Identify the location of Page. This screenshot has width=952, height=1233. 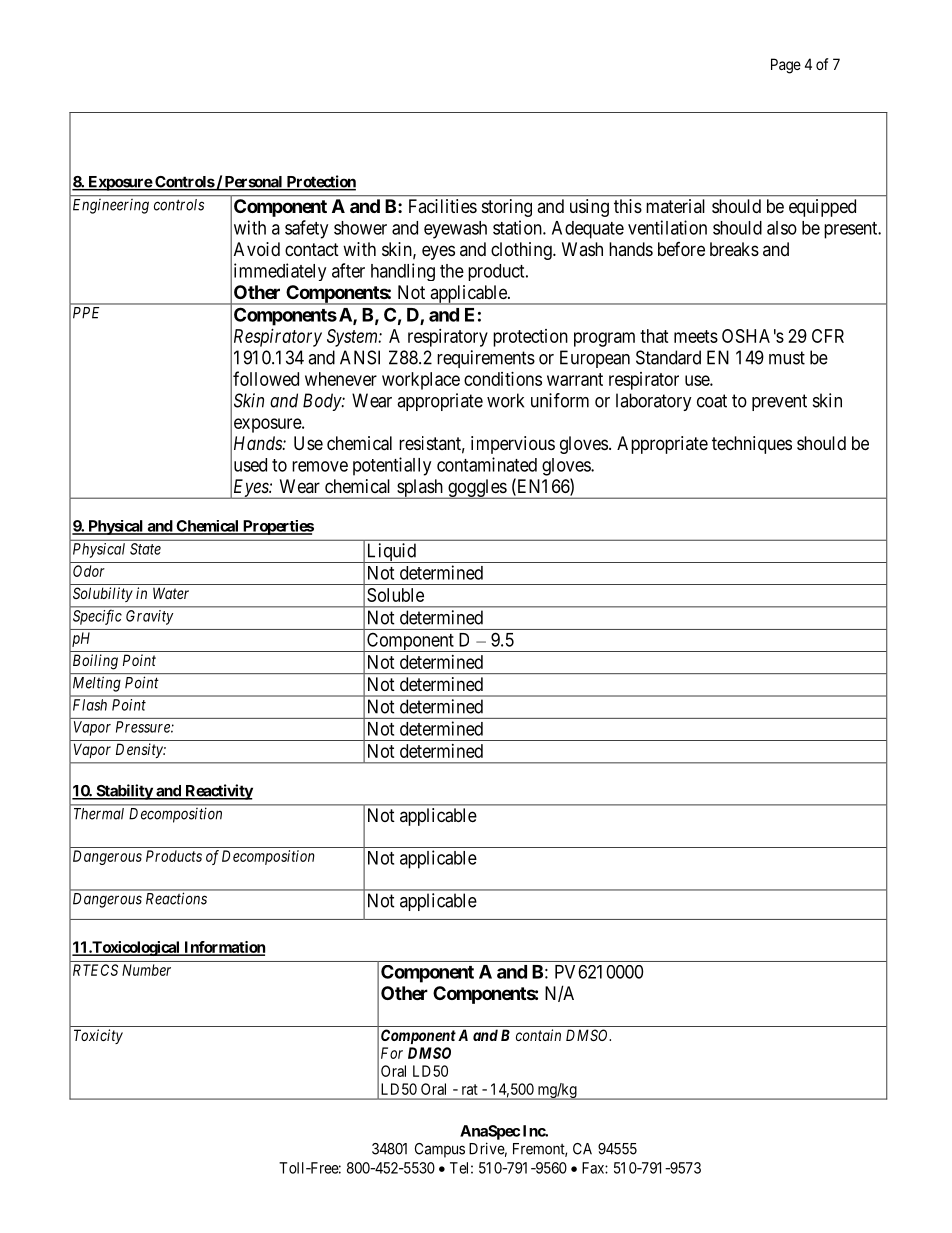
(786, 66).
